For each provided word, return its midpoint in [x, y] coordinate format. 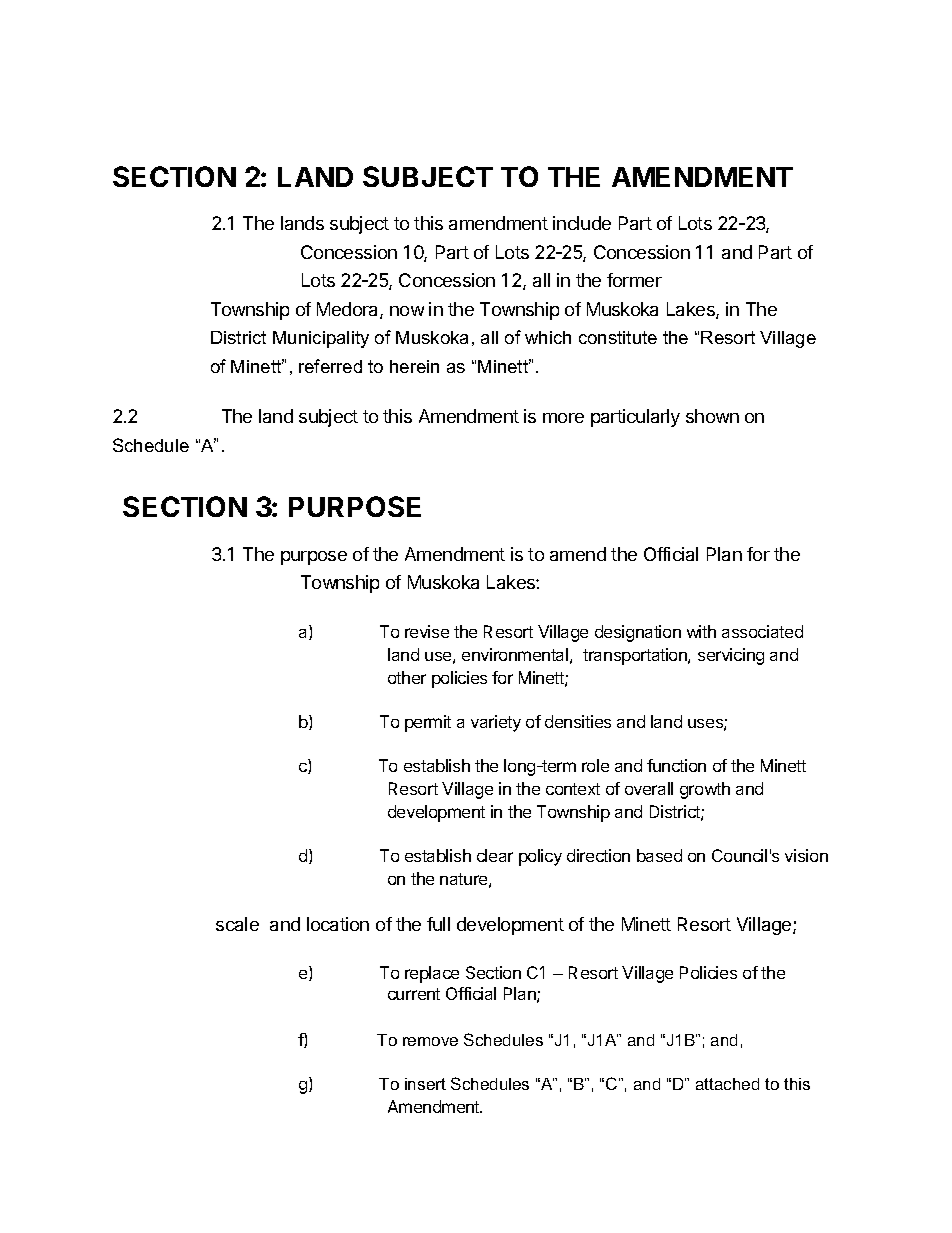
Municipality [321, 339]
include [582, 223]
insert [425, 1084]
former [634, 280]
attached [727, 1084]
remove [430, 1041]
